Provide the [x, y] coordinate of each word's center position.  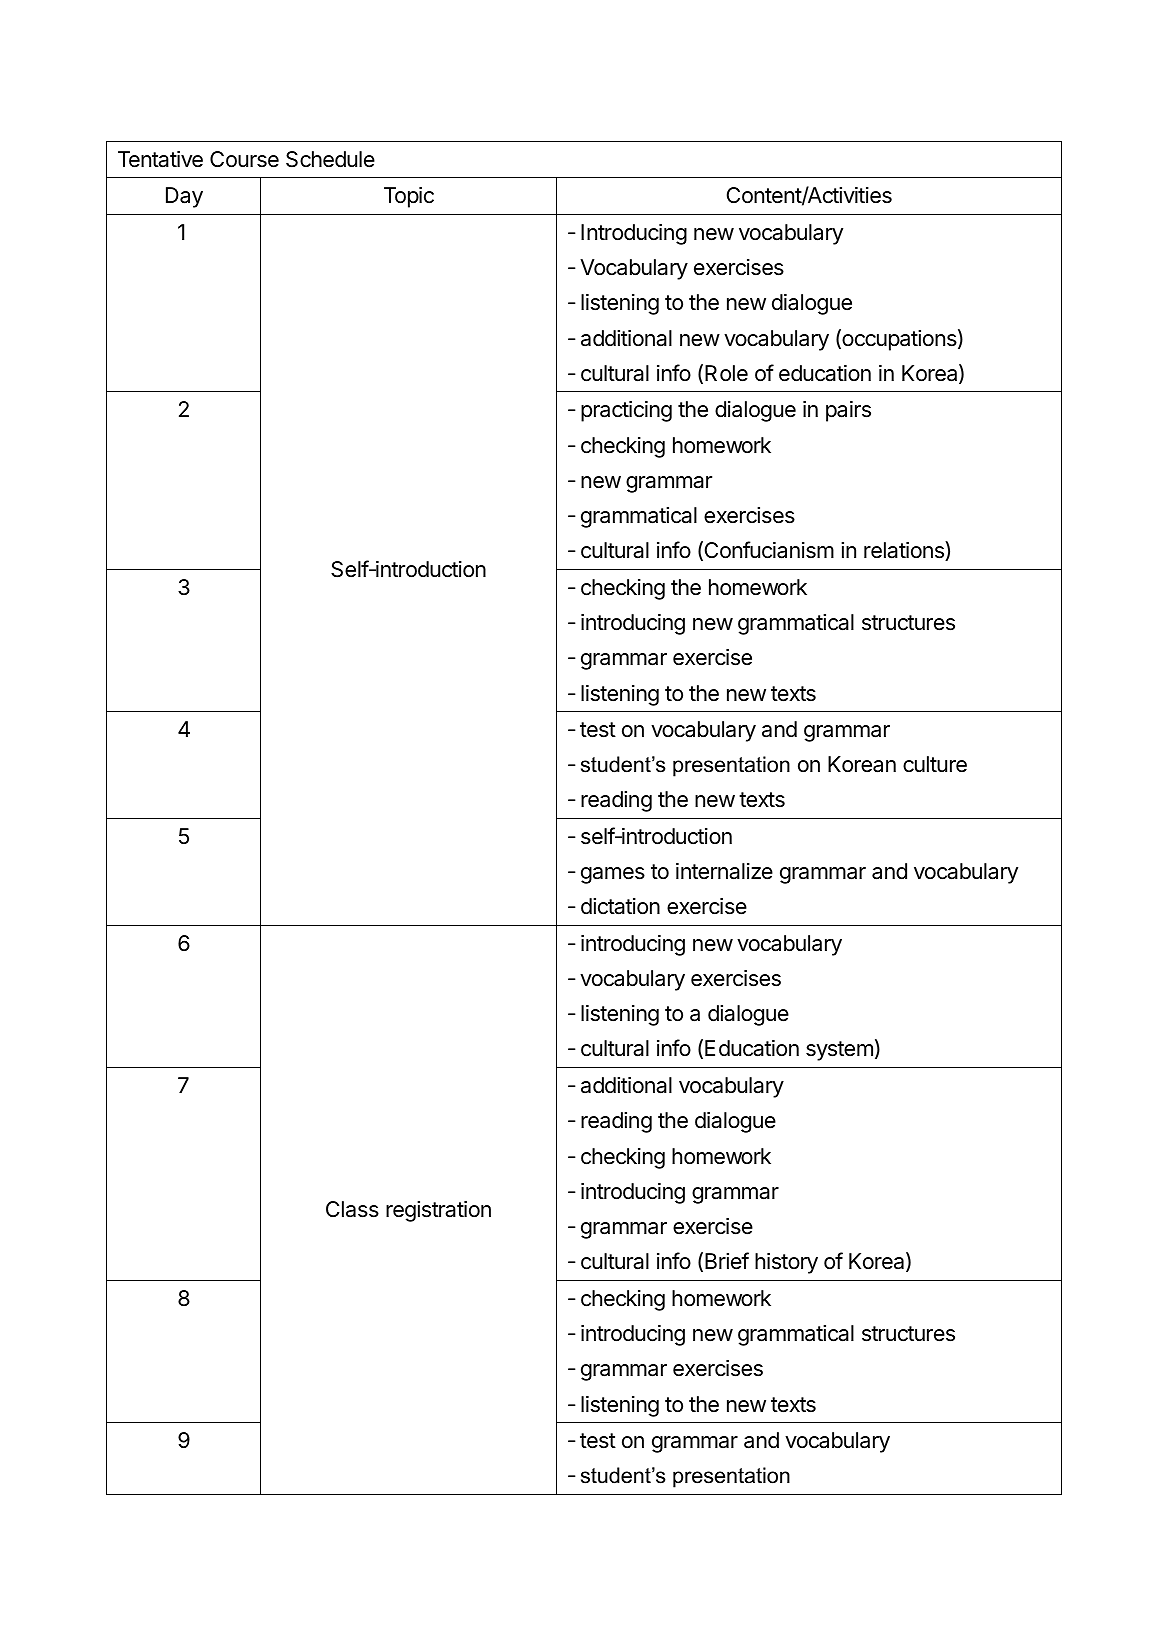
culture [935, 764]
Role [726, 373]
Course [244, 159]
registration [438, 1211]
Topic [409, 197]
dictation [620, 906]
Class [352, 1209]
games [613, 875]
